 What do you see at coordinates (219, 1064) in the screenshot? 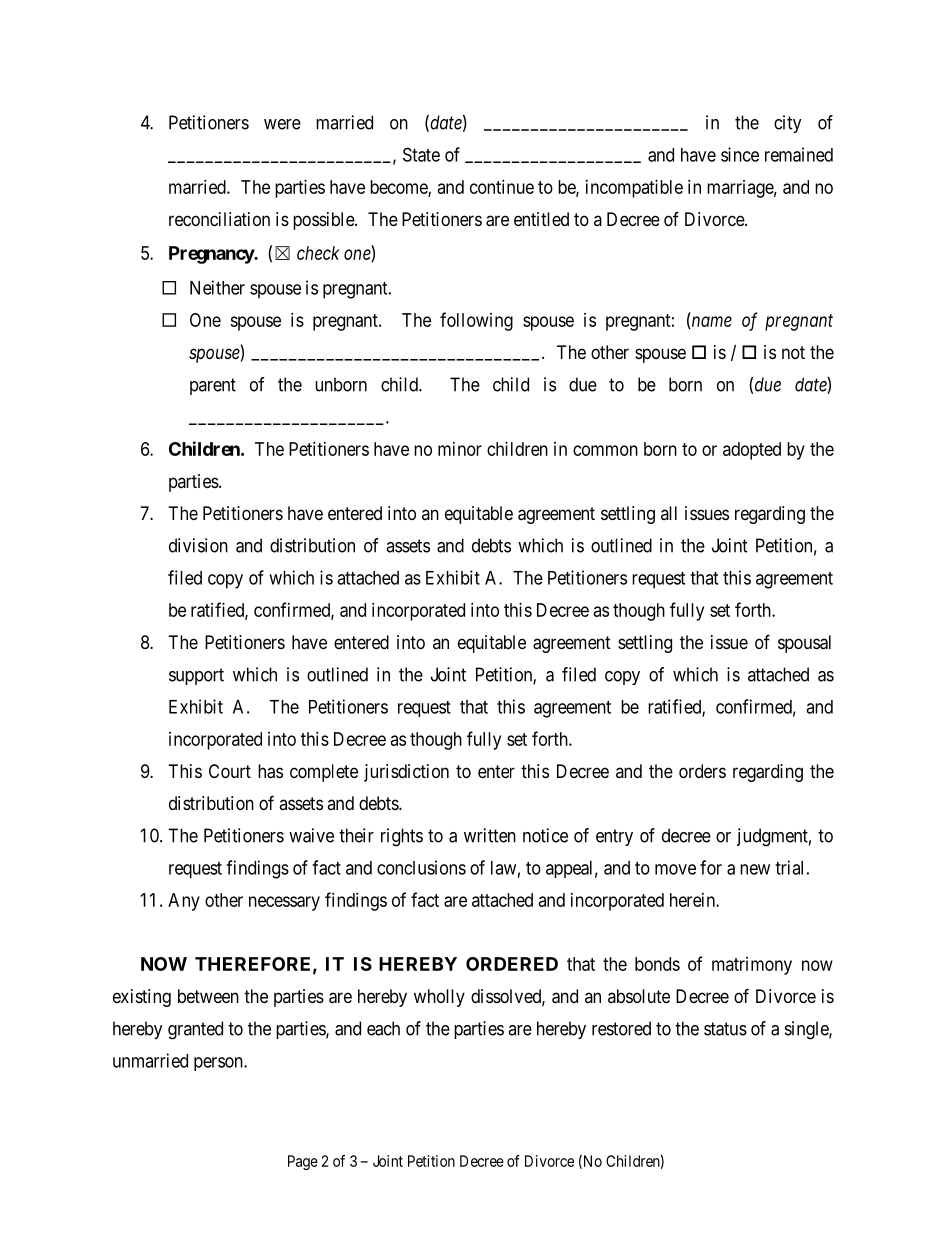
I see `person` at bounding box center [219, 1064].
